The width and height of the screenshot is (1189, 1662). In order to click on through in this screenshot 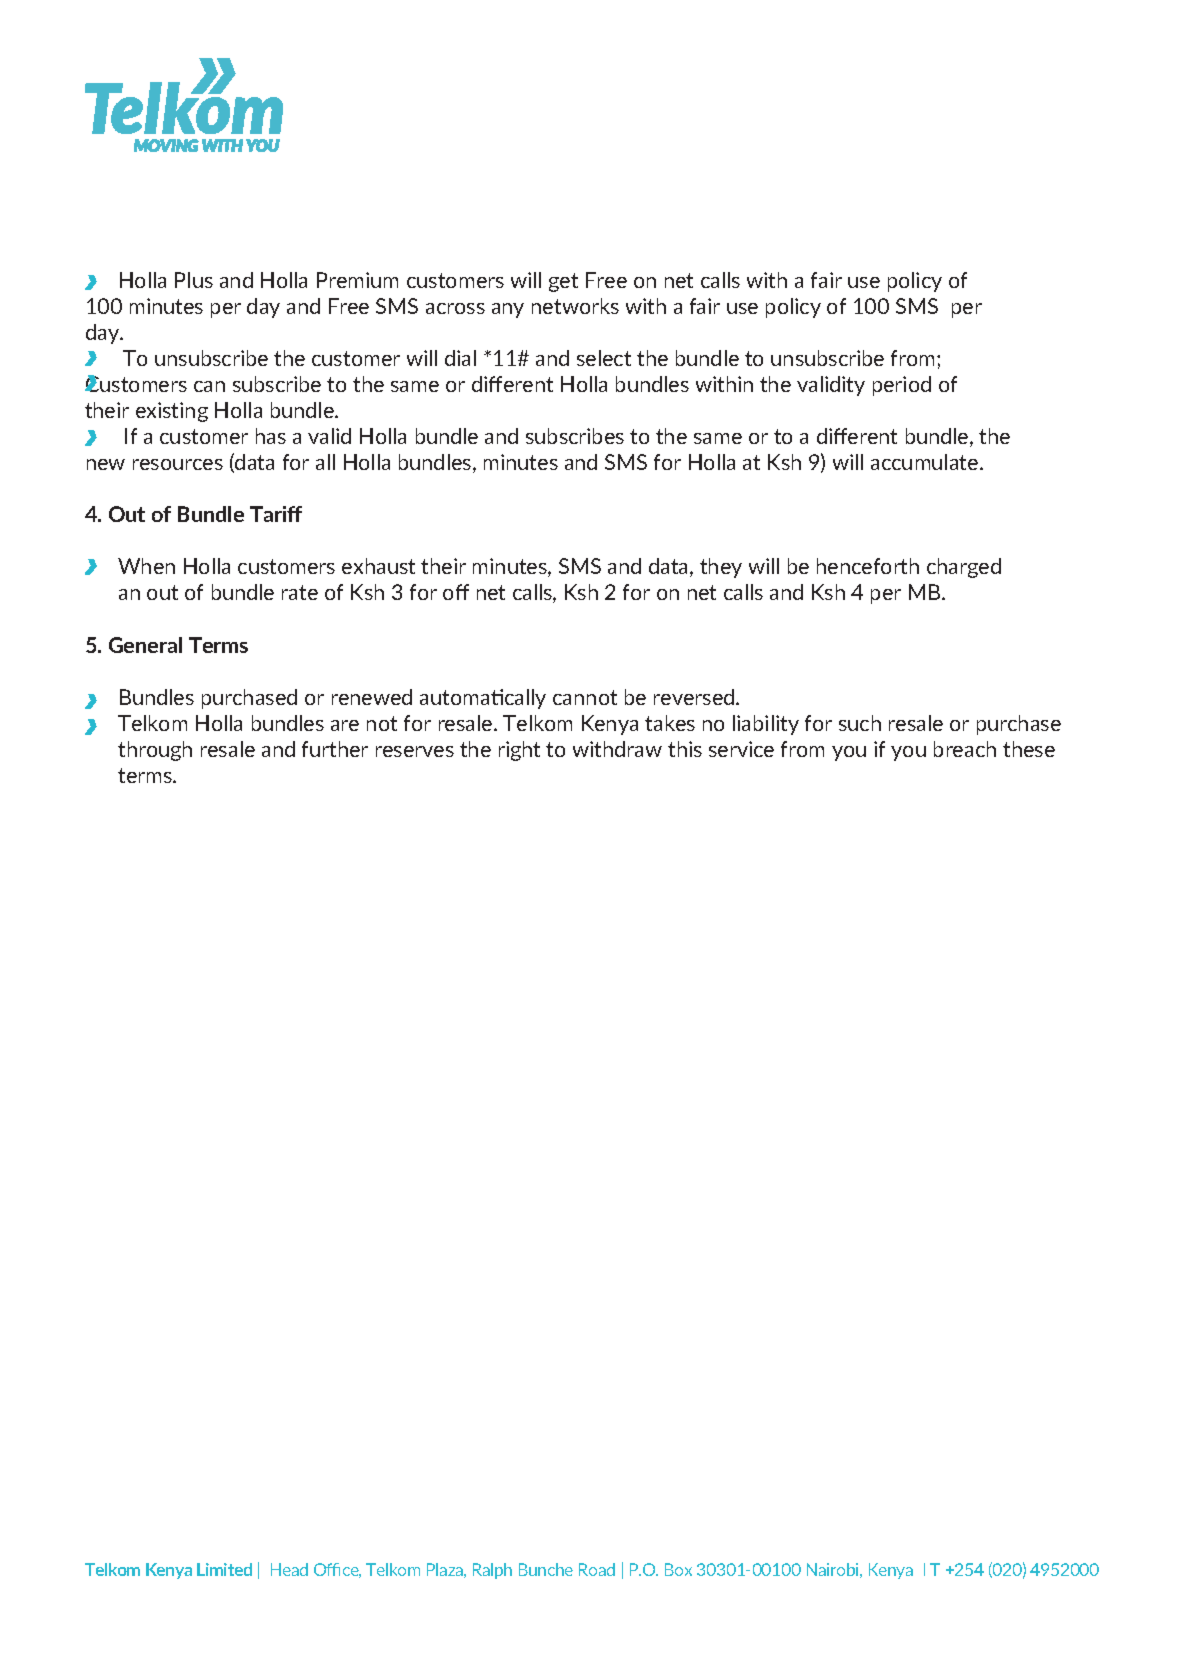, I will do `click(155, 751)`.
